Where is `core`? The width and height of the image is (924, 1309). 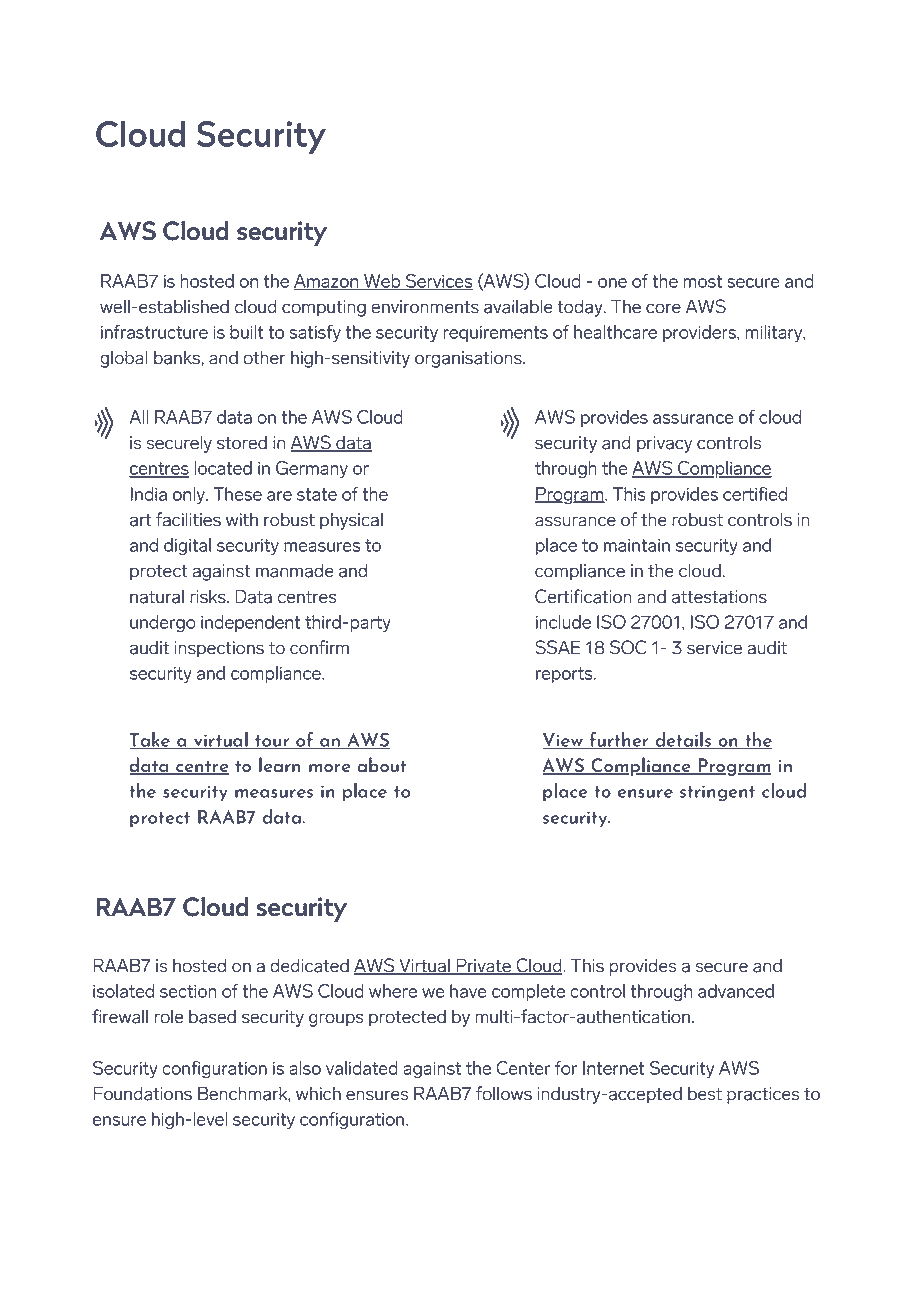
core is located at coordinates (663, 308).
